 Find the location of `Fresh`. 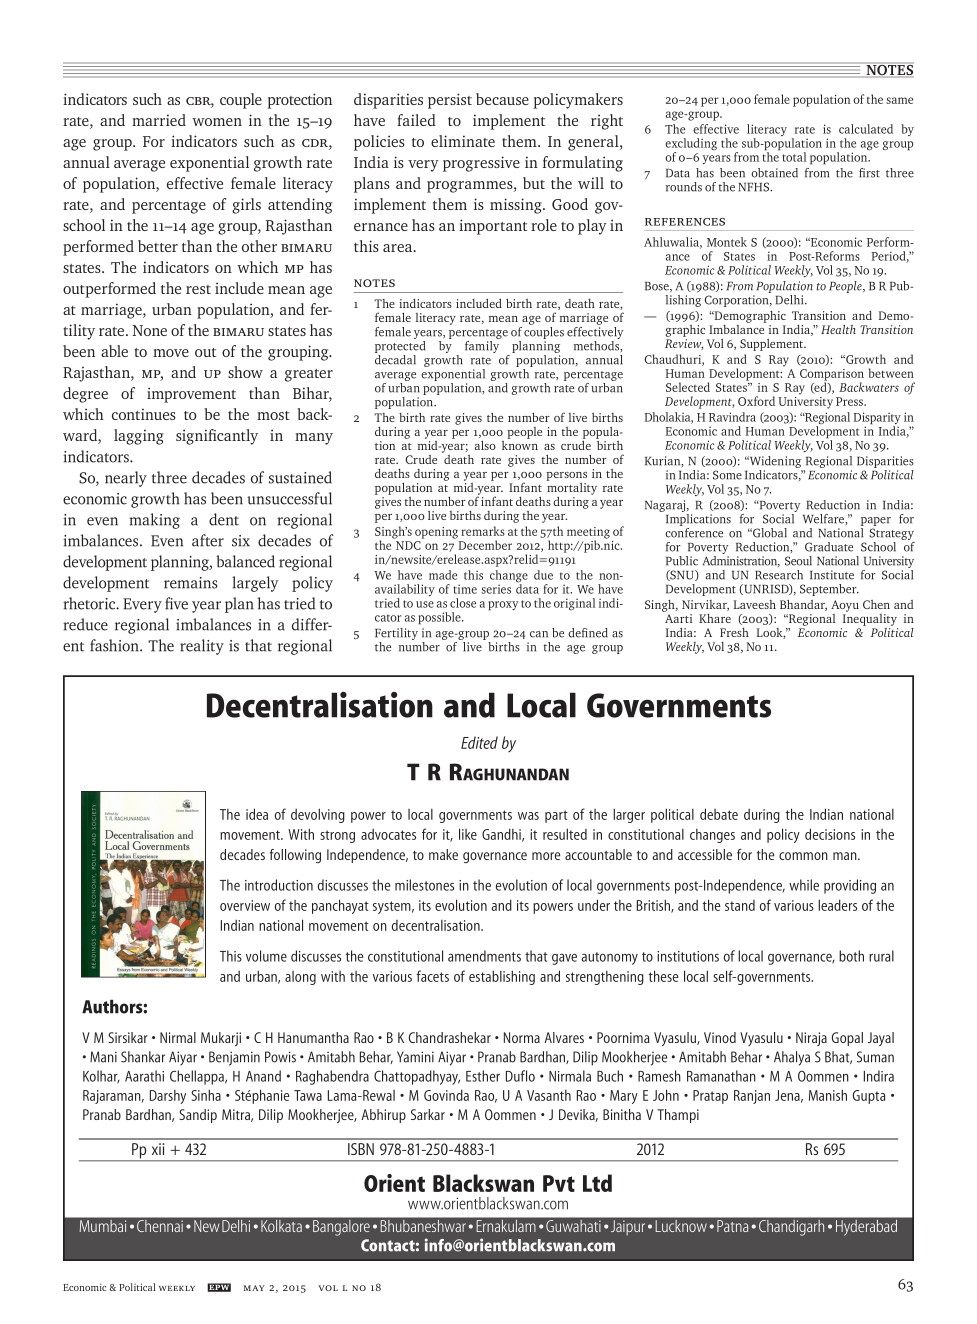

Fresh is located at coordinates (734, 632).
